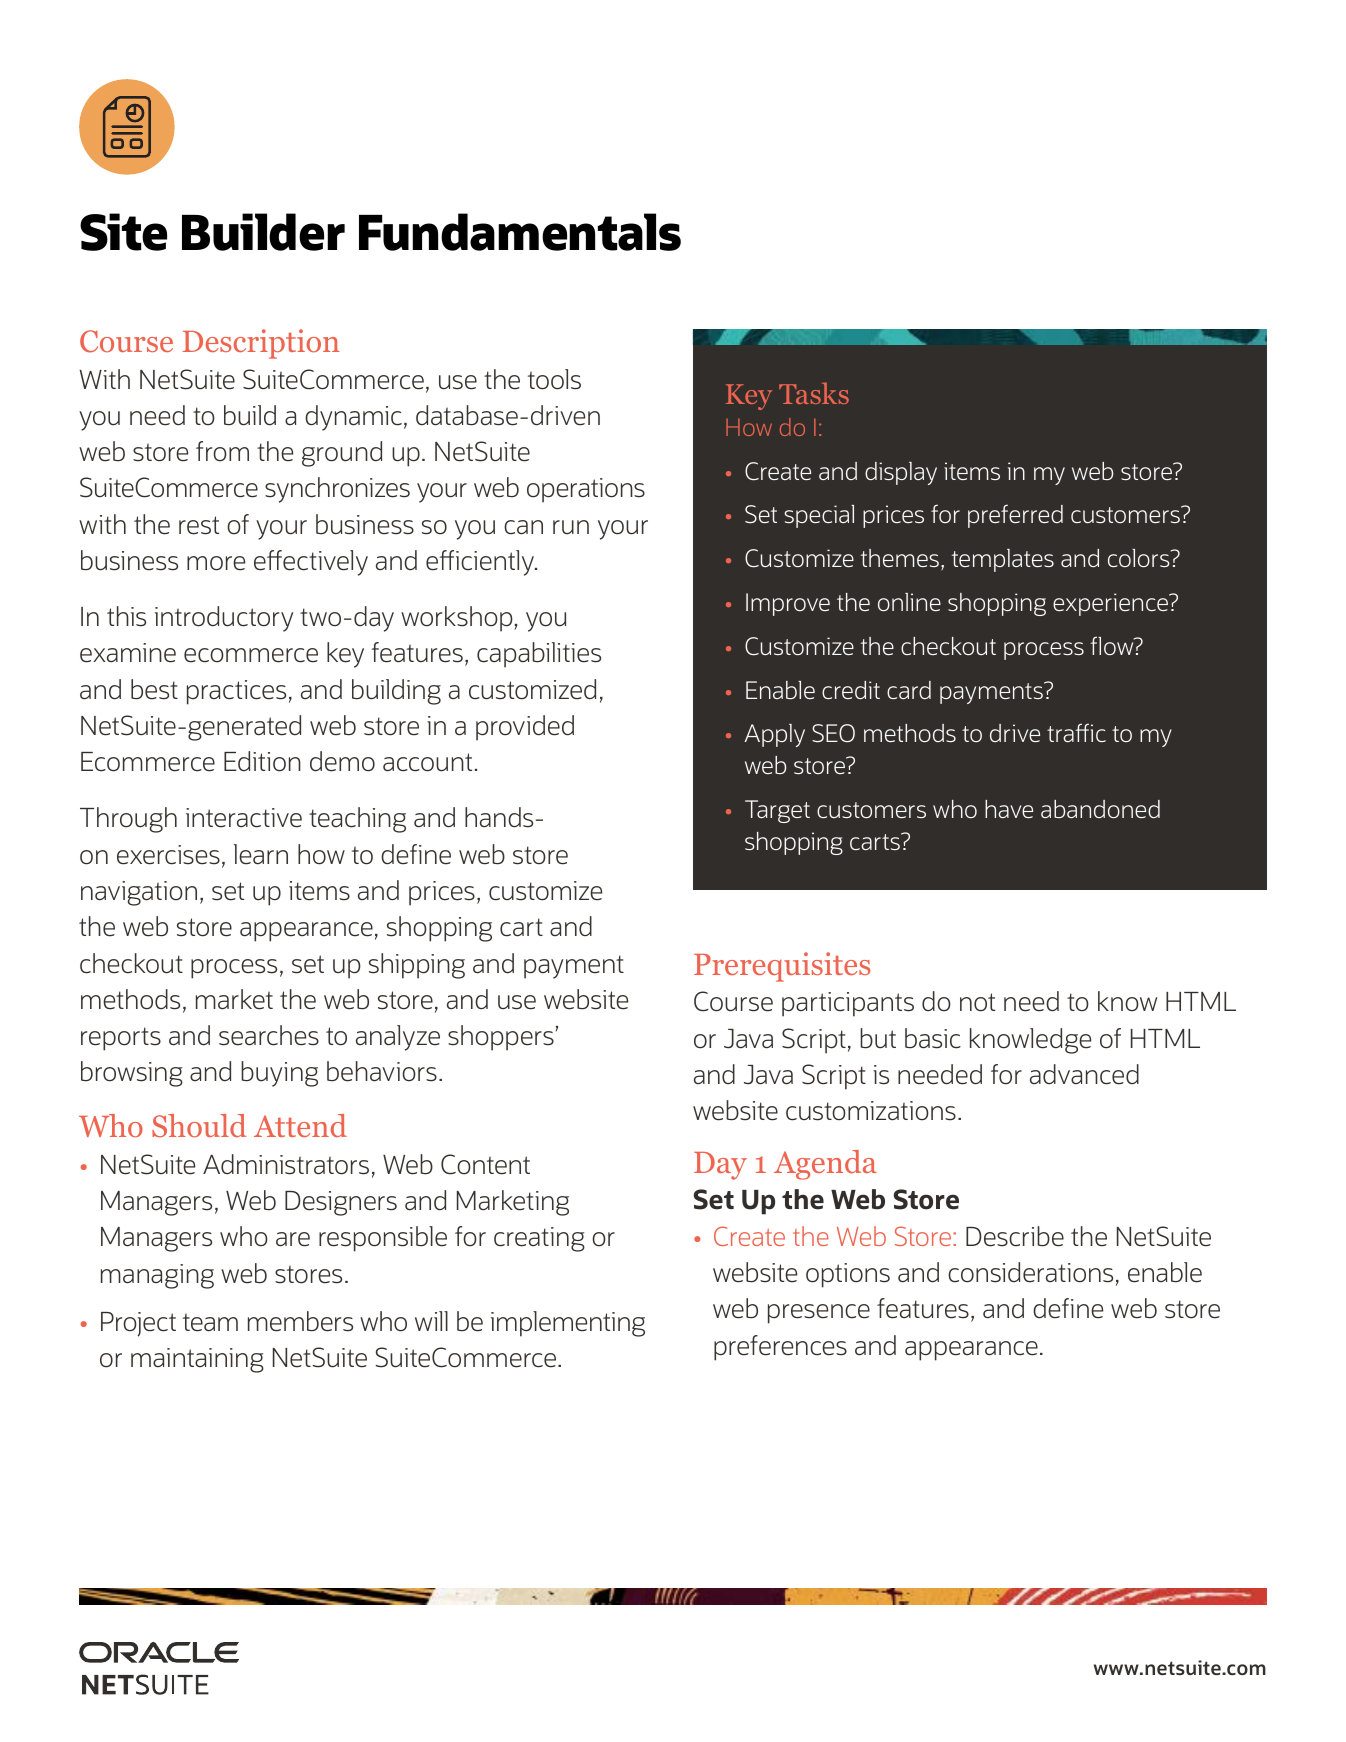  I want to click on Tasks, so click(814, 393).
